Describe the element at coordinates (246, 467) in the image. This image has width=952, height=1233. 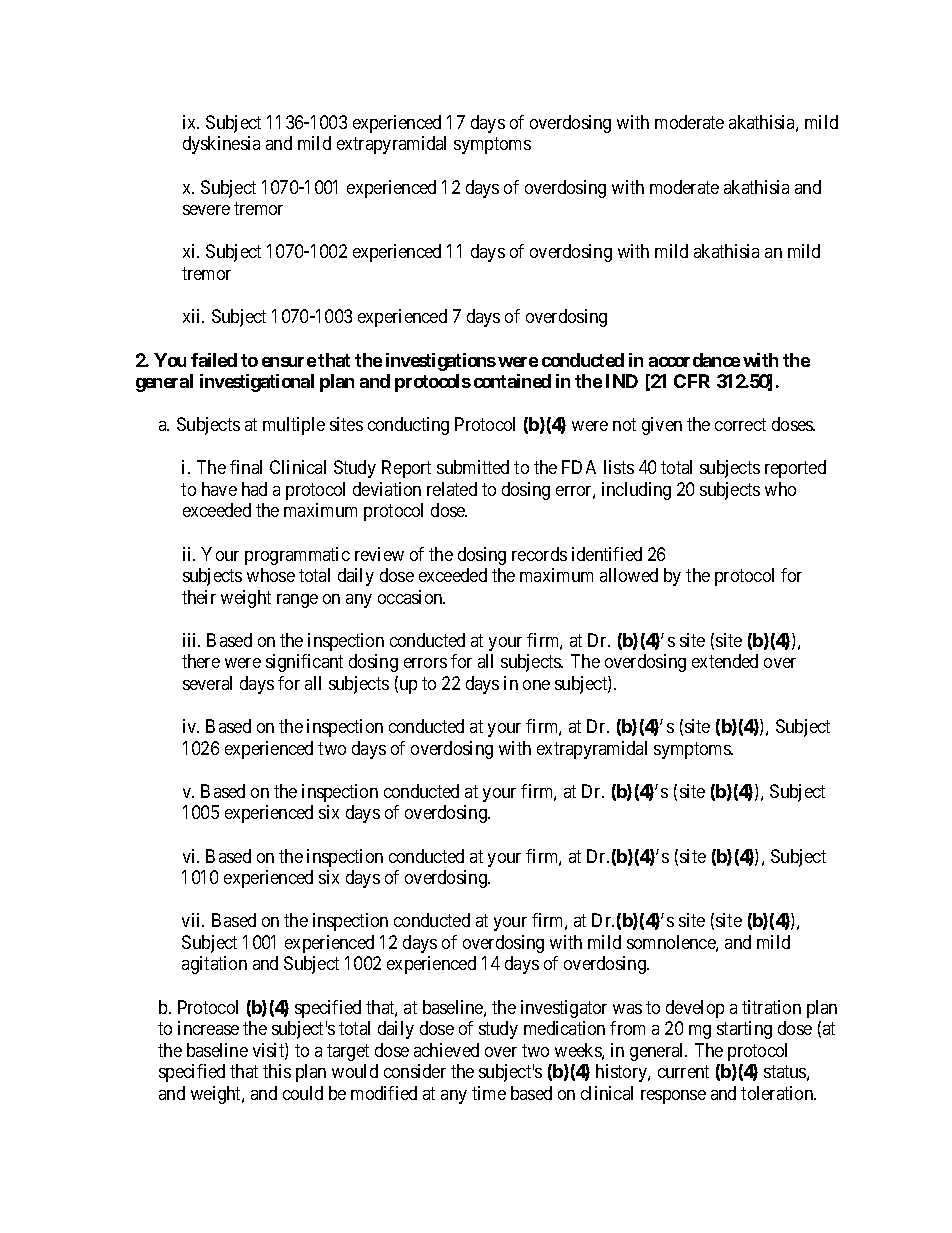
I see `final` at that location.
